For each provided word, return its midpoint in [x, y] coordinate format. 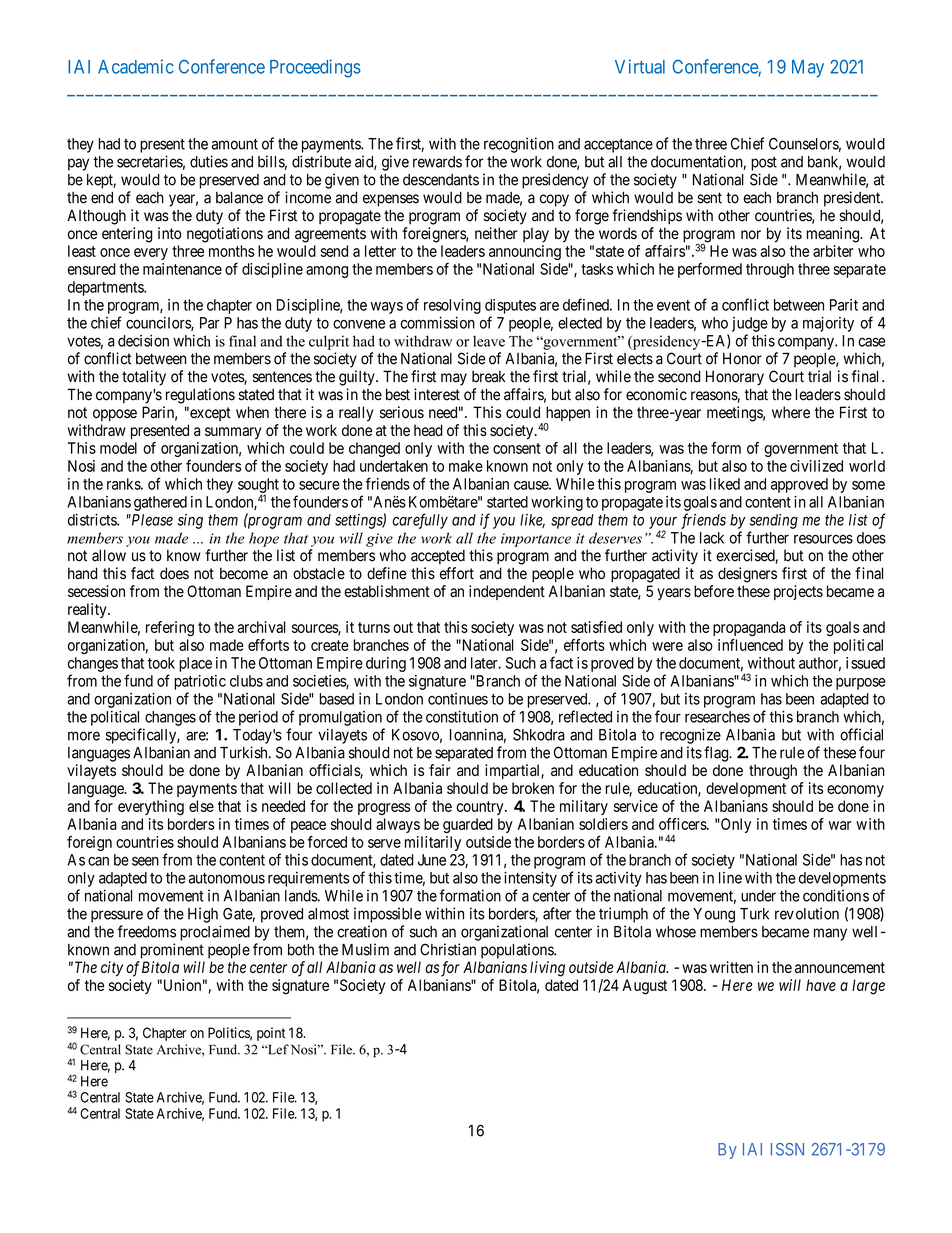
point [271, 1034]
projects [798, 592]
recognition [519, 145]
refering [170, 629]
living [547, 969]
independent [507, 592]
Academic [136, 66]
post [764, 163]
